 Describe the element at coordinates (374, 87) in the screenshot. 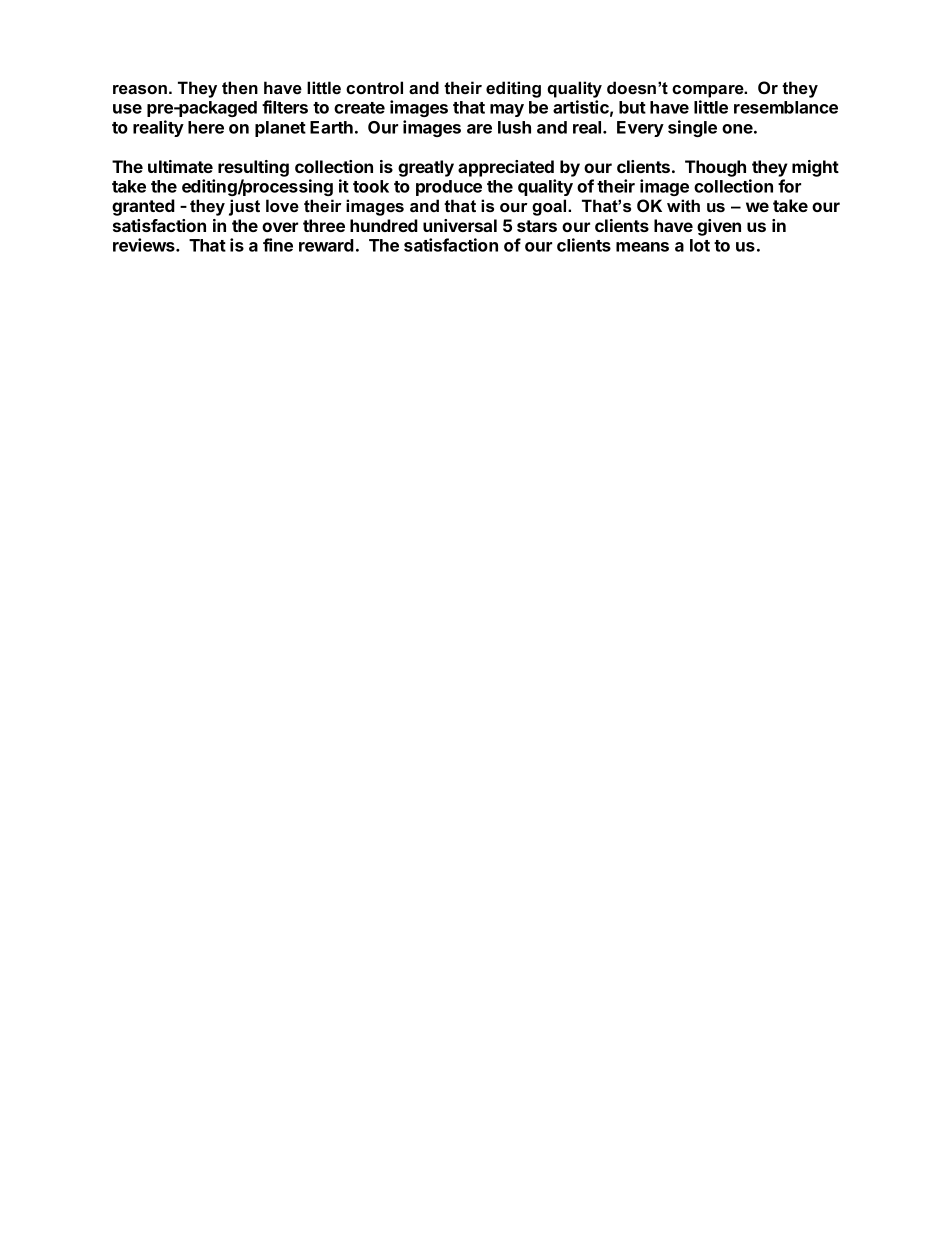

I see `control` at that location.
